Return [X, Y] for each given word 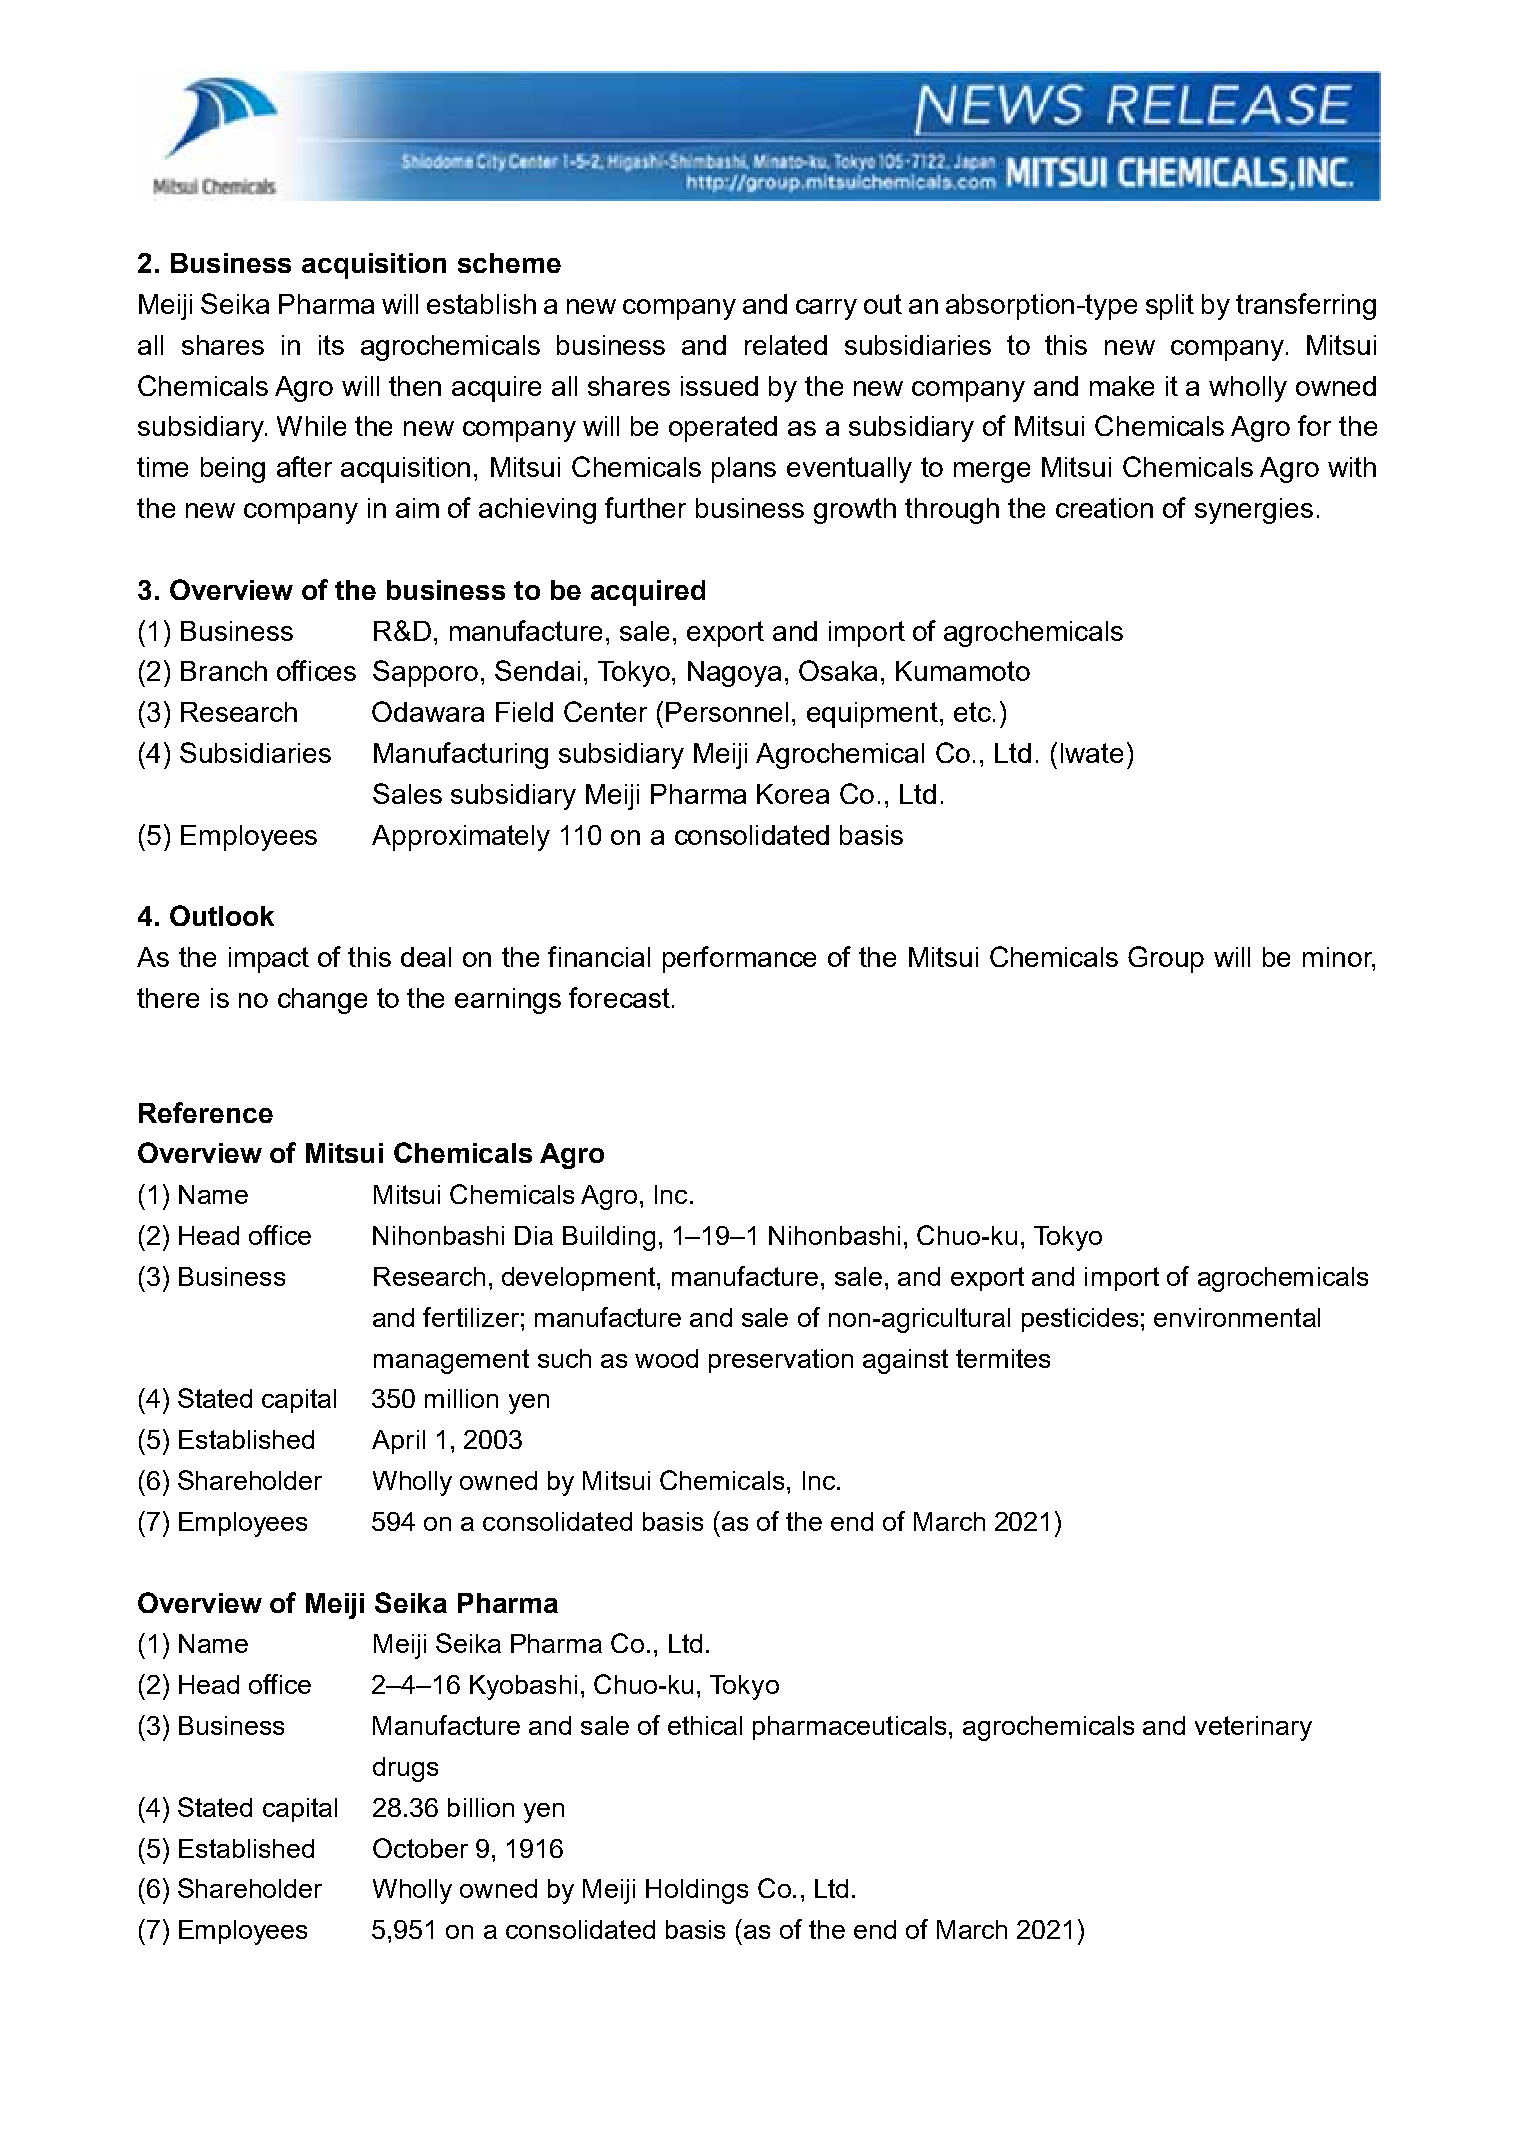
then [415, 386]
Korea [793, 794]
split [1170, 307]
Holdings [697, 1891]
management [451, 1361]
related [786, 345]
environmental [1237, 1317]
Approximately [461, 838]
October [420, 1848]
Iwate [1092, 753]
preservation [781, 1361]
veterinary [1253, 1728]
